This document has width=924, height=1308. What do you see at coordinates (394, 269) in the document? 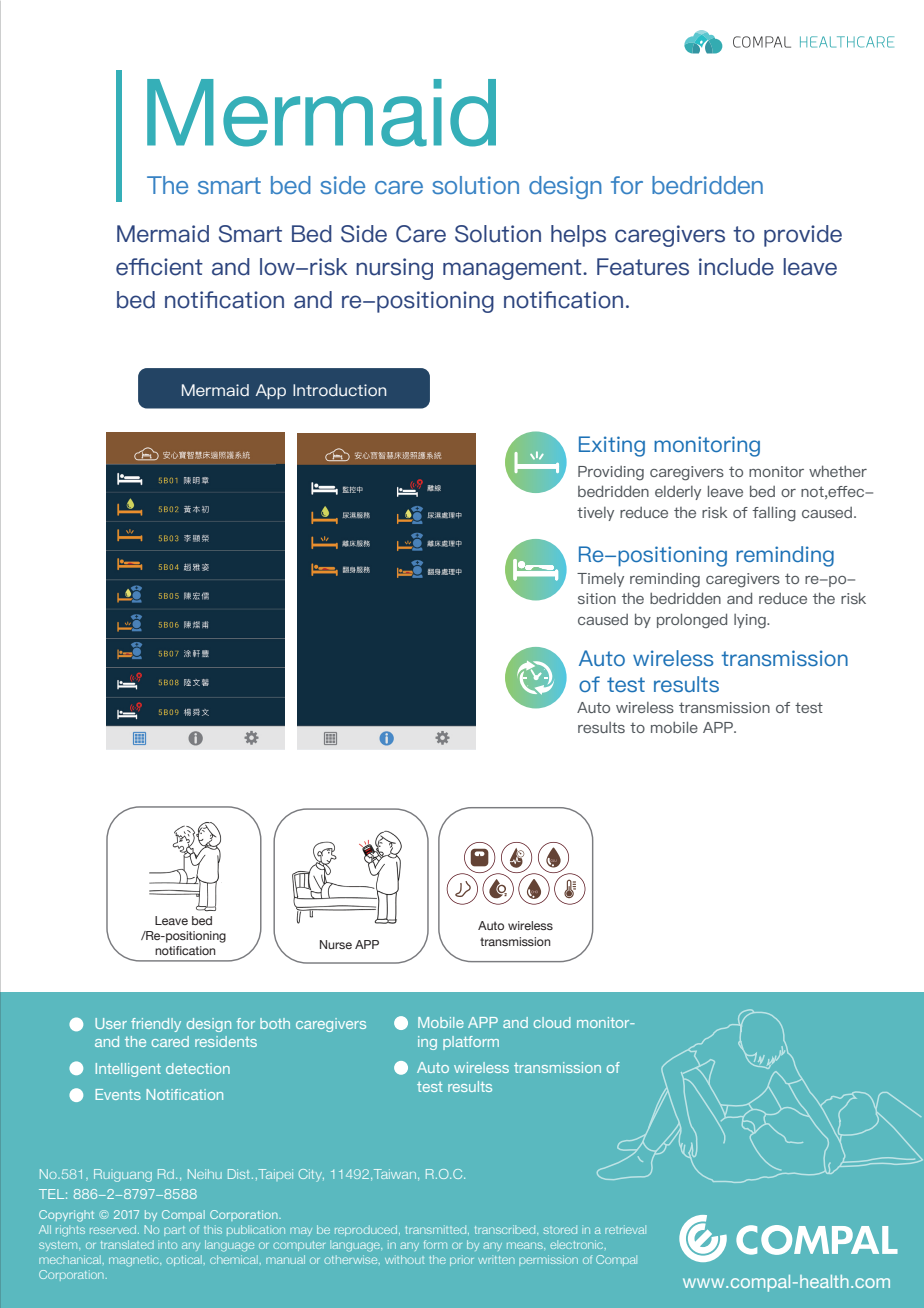
I see `nursing` at bounding box center [394, 269].
